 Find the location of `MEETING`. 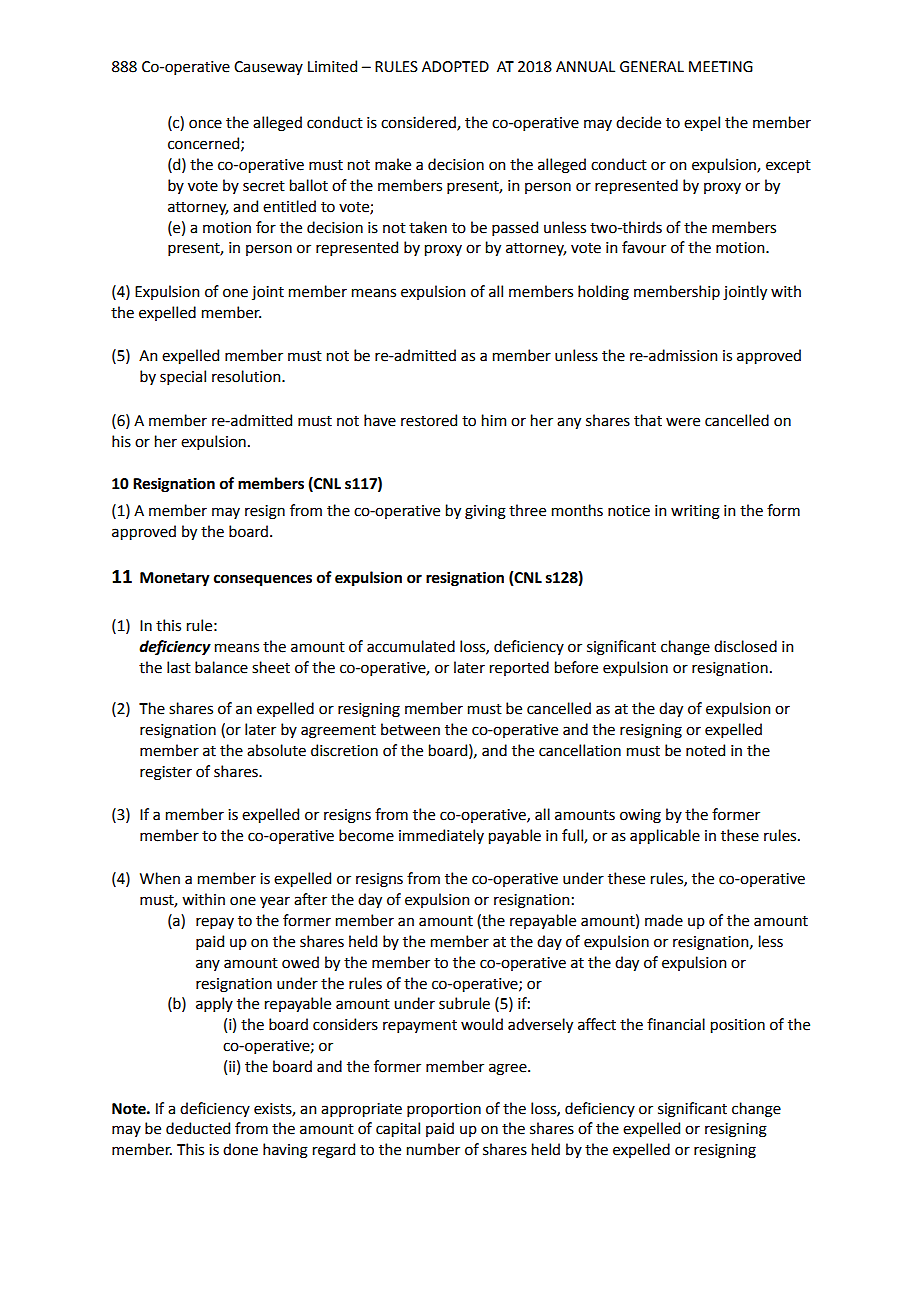

MEETING is located at coordinates (721, 67).
